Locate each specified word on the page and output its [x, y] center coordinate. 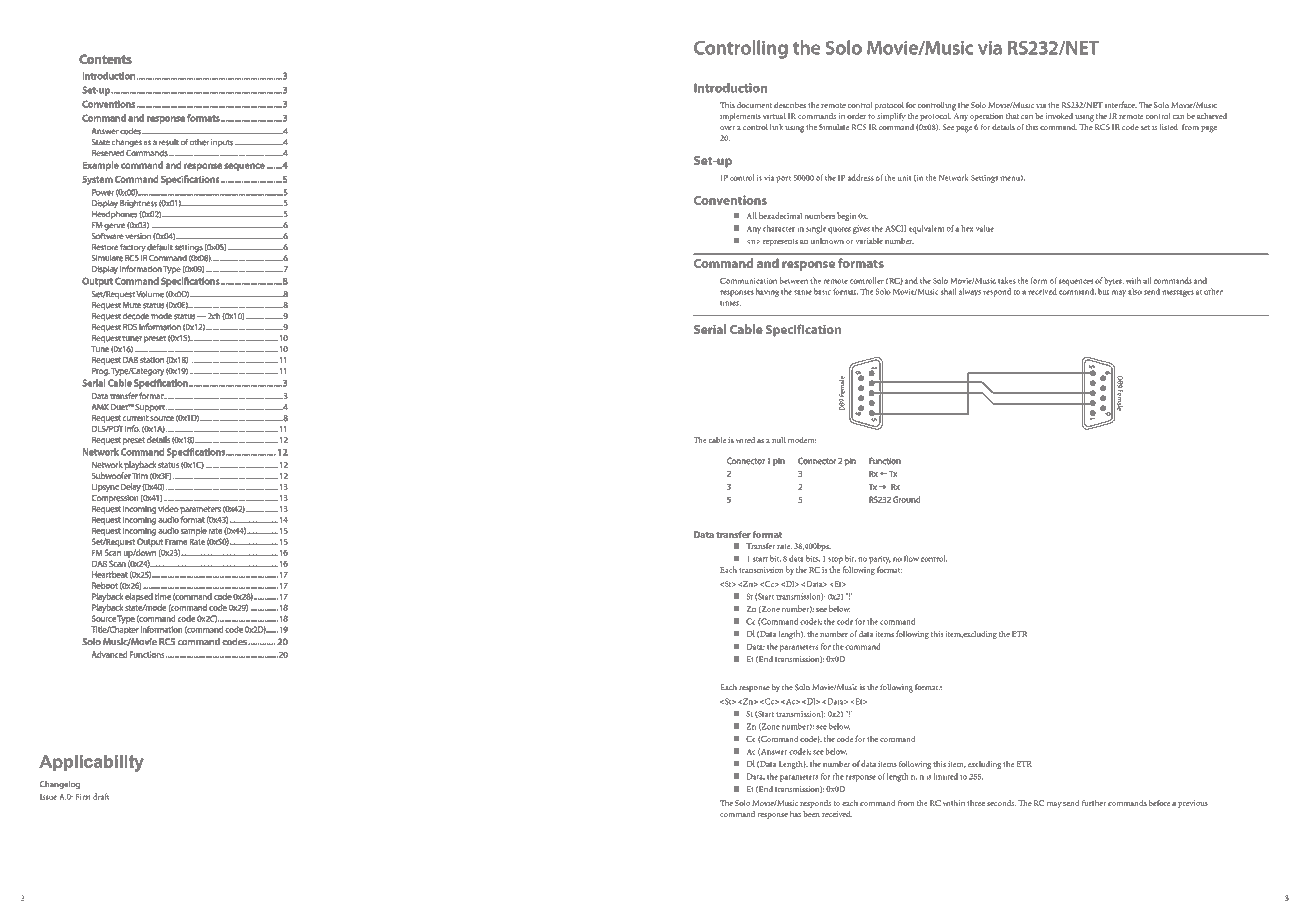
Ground [906, 499]
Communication [748, 281]
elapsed [139, 597]
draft [101, 796]
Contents [105, 59]
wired [745, 440]
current [135, 418]
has [795, 814]
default [159, 247]
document [754, 105]
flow [911, 558]
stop [835, 560]
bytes [1114, 281]
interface [1121, 104]
